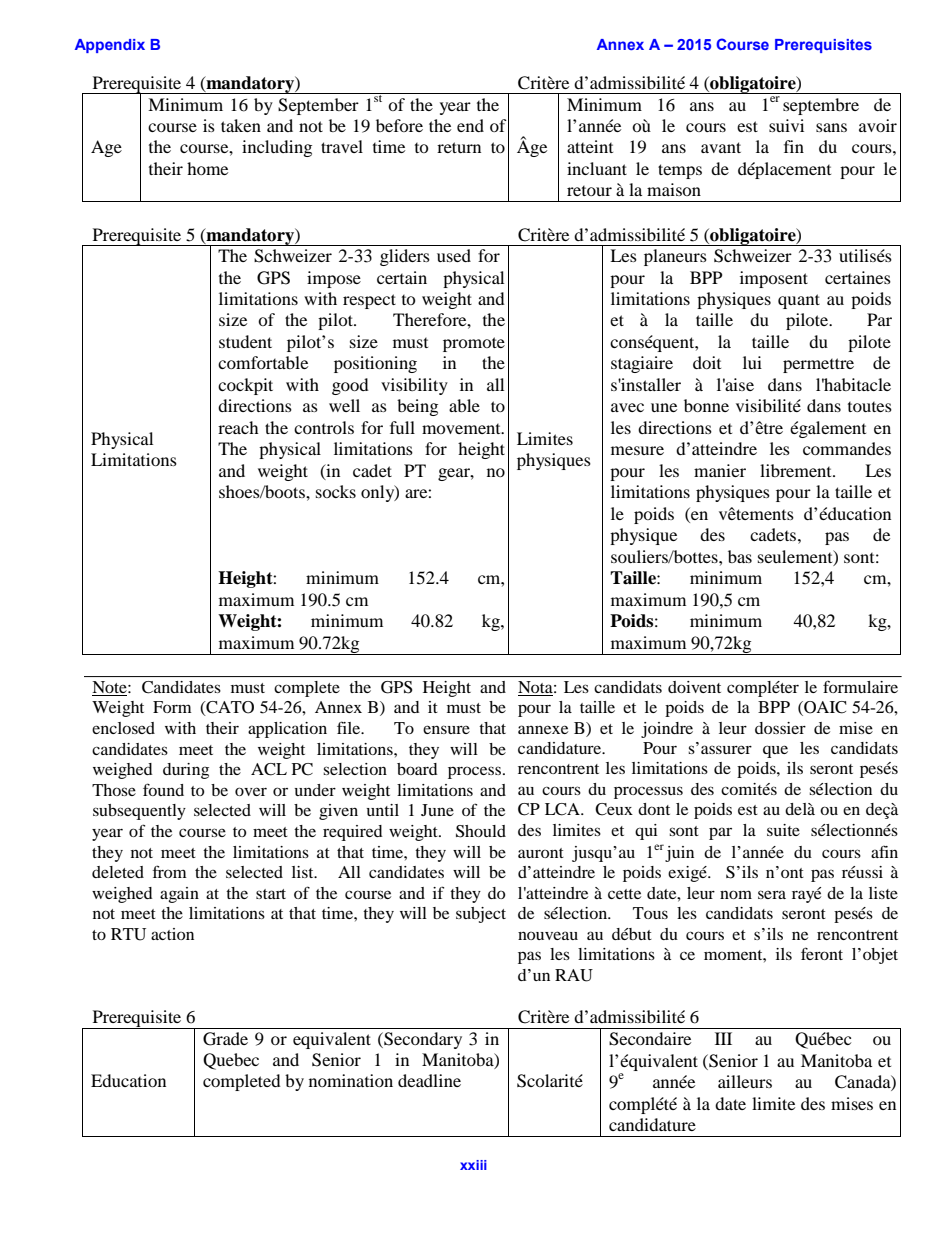 This screenshot has height=1233, width=952. What do you see at coordinates (783, 830) in the screenshot?
I see `suite` at bounding box center [783, 830].
